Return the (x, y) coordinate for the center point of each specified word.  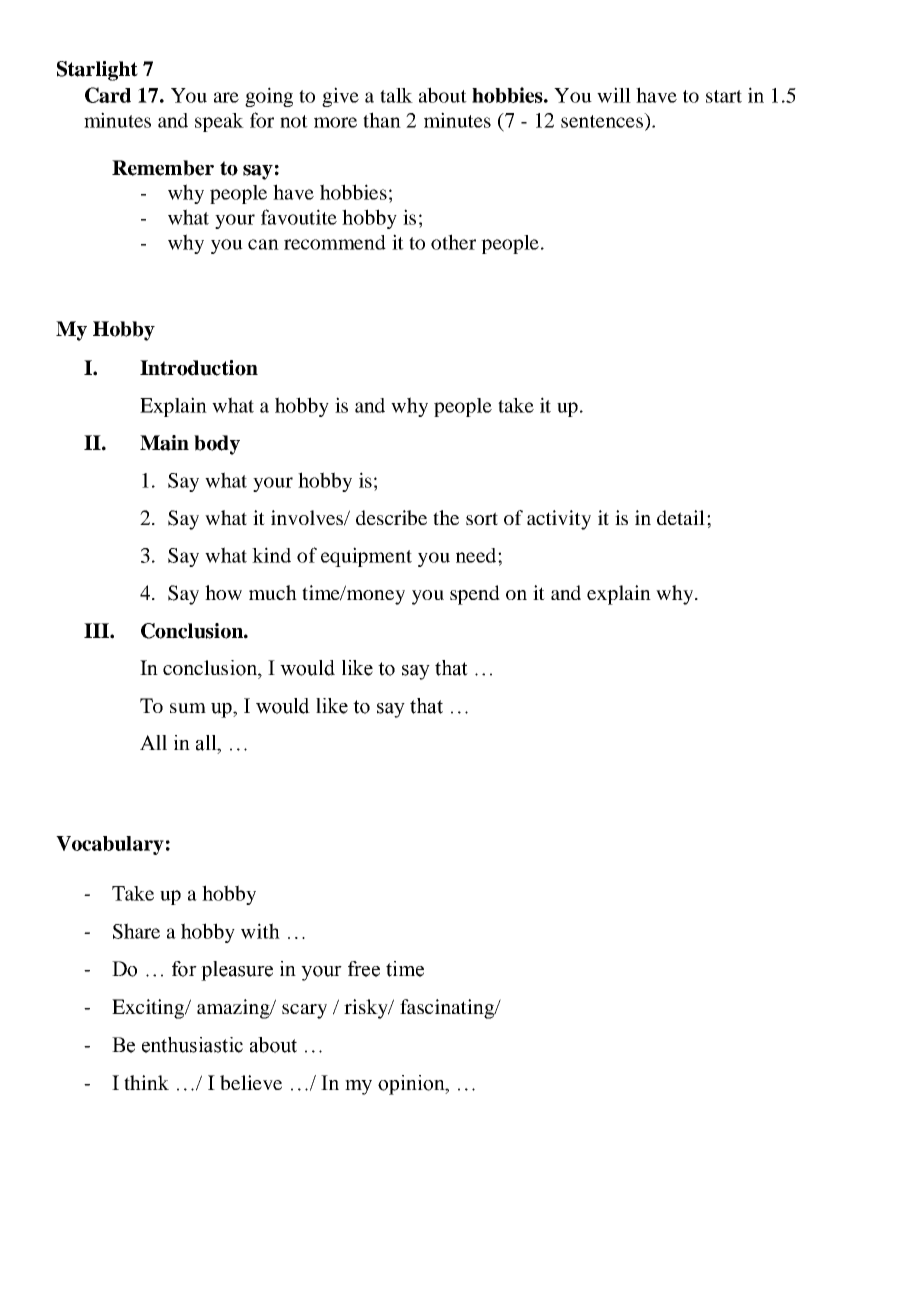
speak (219, 122)
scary (304, 1011)
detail (681, 517)
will (614, 95)
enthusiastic (192, 1045)
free (364, 969)
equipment (366, 557)
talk (396, 95)
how (223, 592)
